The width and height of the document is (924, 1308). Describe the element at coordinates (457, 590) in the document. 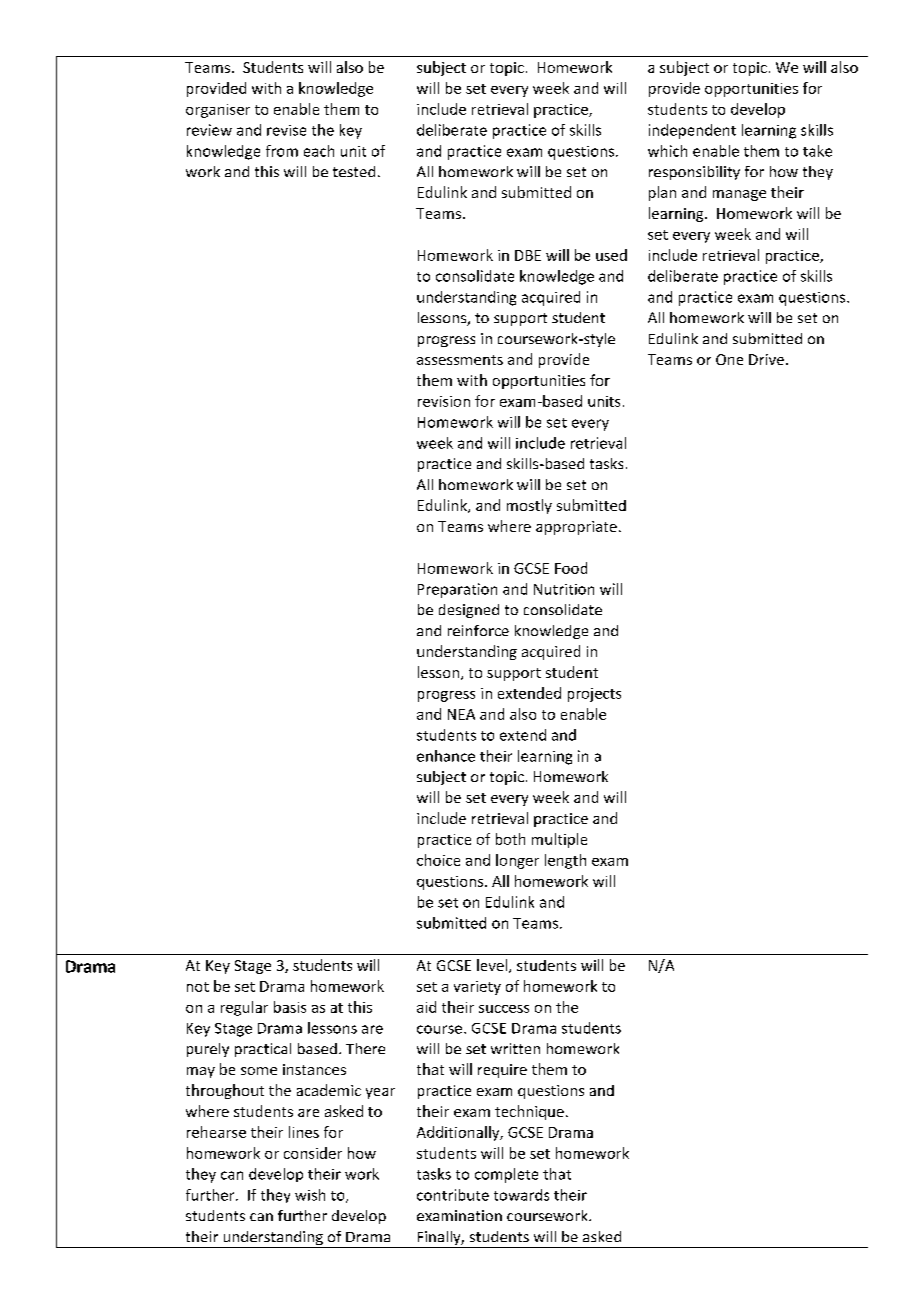

I see `Preparation` at that location.
